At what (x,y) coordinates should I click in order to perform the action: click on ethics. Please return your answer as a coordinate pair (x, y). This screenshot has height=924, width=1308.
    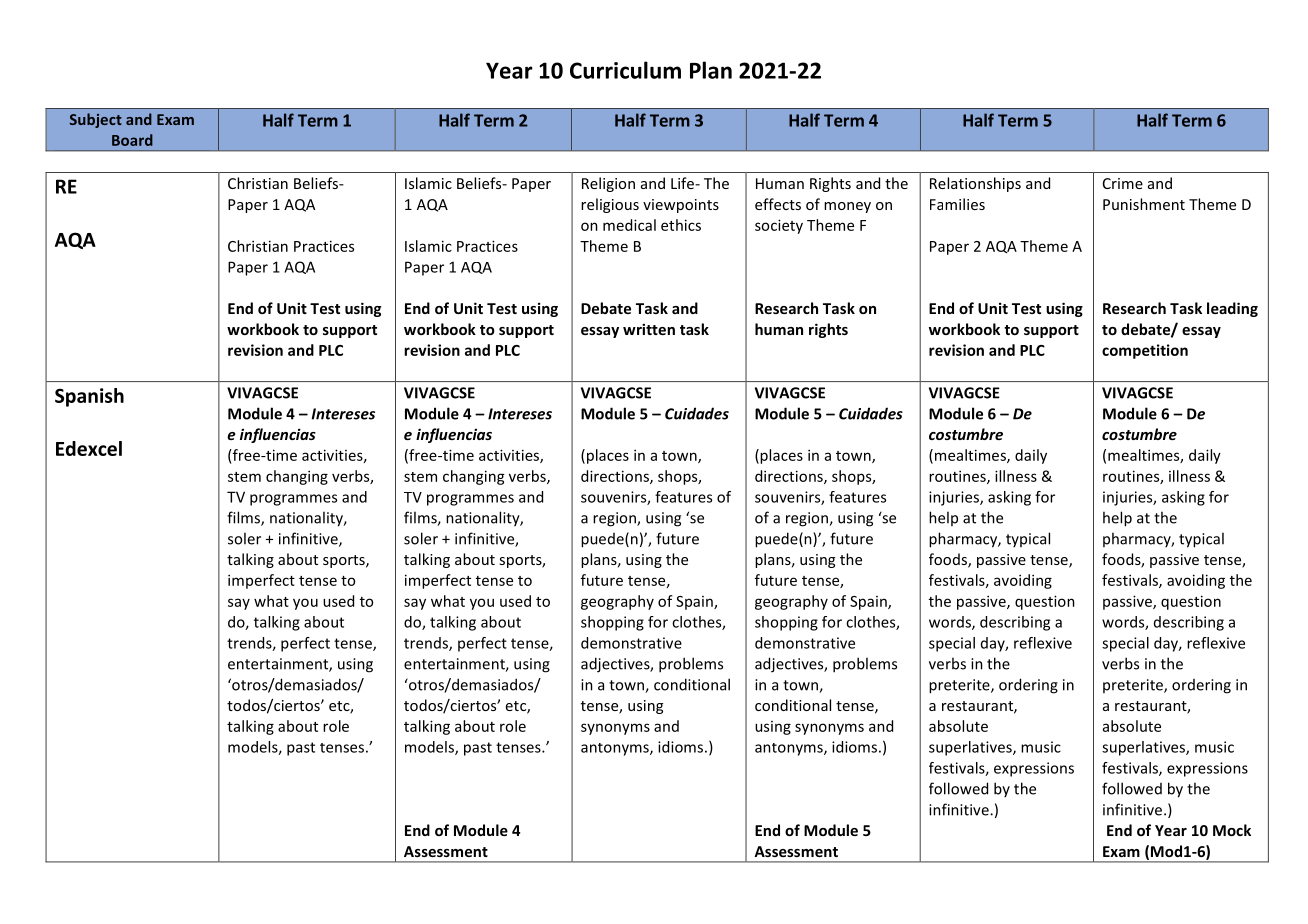
    Looking at the image, I should click on (681, 225).
